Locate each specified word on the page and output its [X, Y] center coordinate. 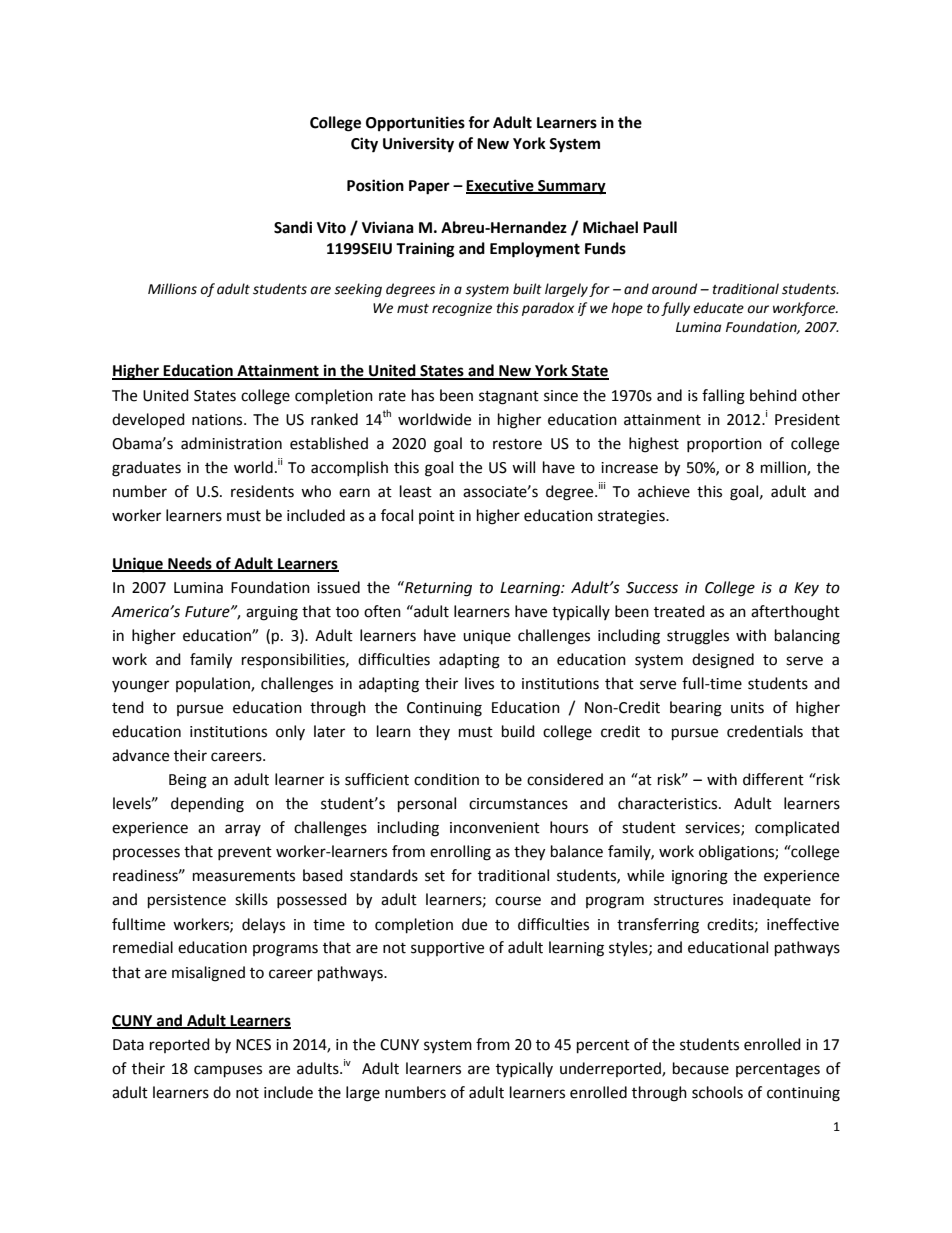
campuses [228, 1071]
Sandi [293, 227]
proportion [724, 445]
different [773, 779]
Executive [501, 186]
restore [517, 444]
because [701, 1068]
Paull [660, 227]
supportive [447, 949]
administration [231, 443]
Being [188, 781]
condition [446, 779]
